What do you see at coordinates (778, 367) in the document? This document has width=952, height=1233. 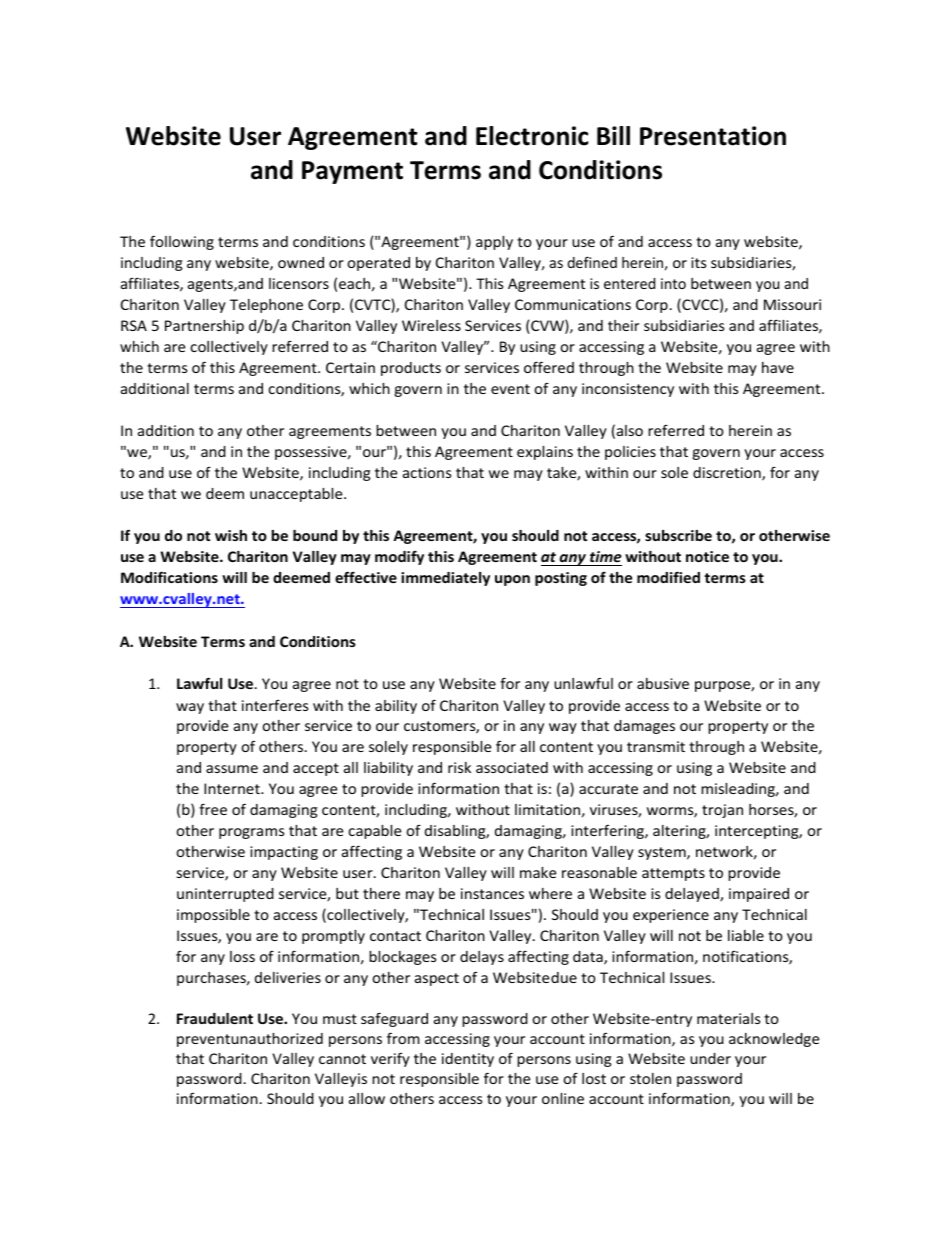 I see `have` at bounding box center [778, 367].
